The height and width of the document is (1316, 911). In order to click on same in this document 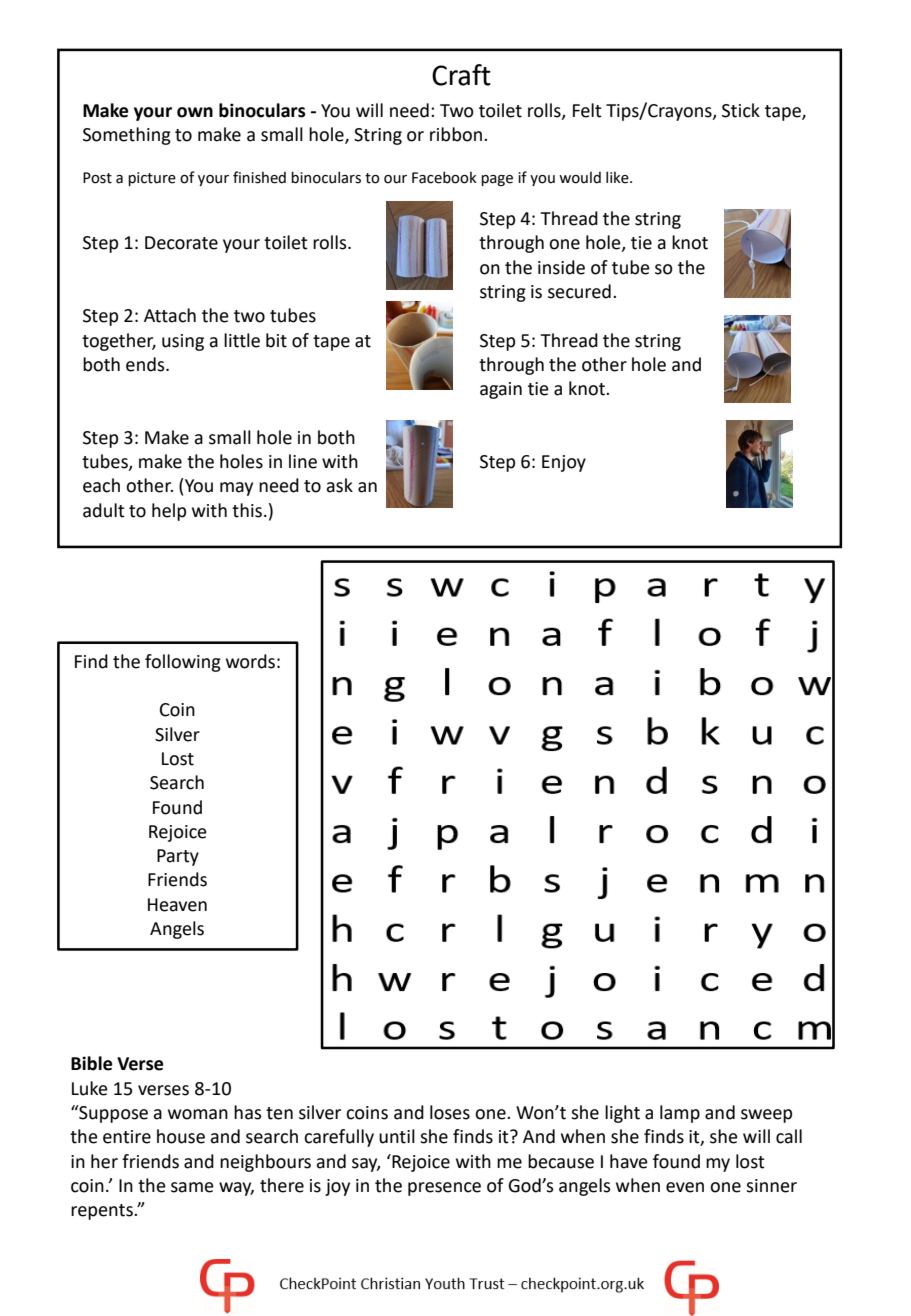, I will do `click(192, 1187)`.
